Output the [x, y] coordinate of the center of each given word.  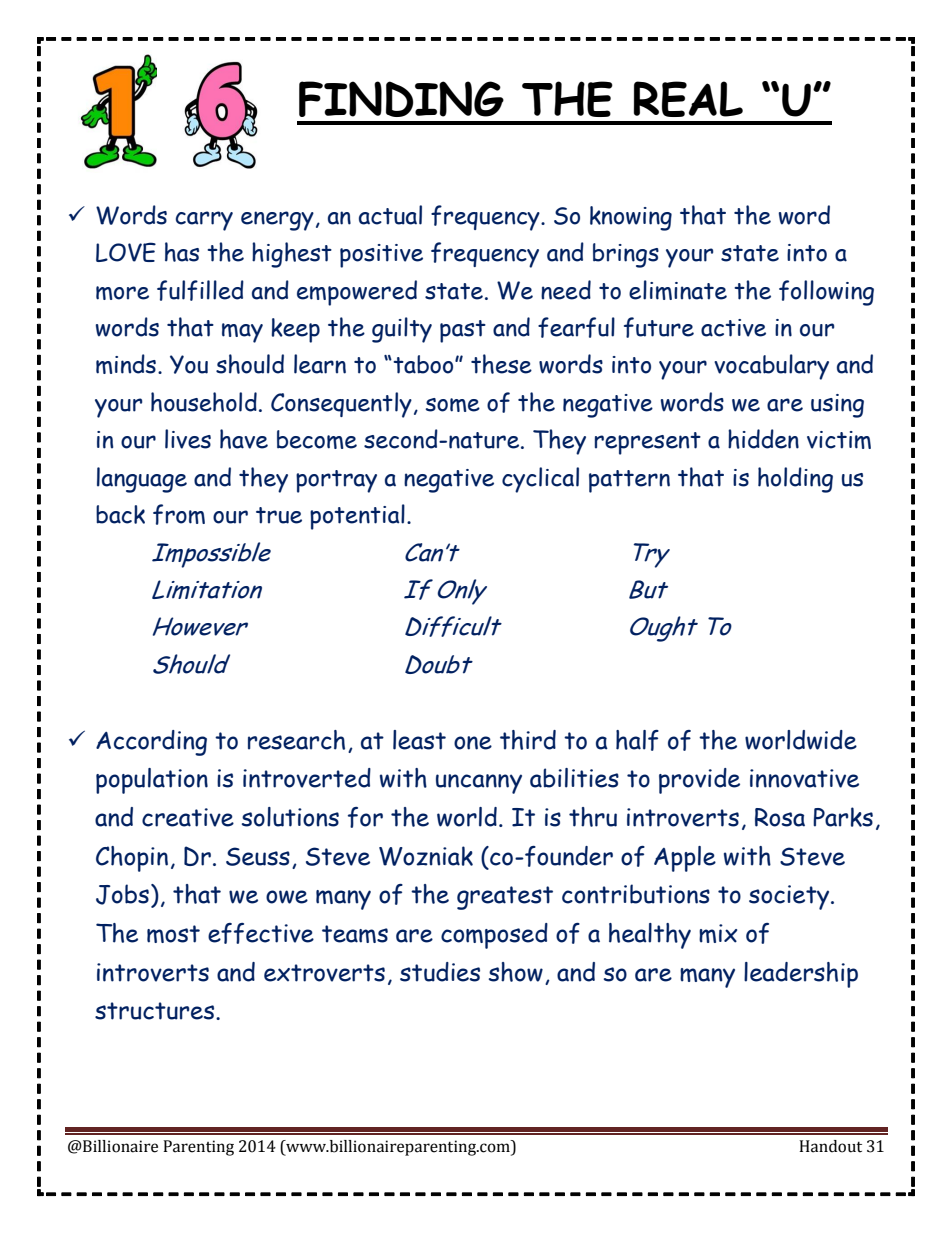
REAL [688, 99]
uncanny [479, 784]
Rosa [780, 817]
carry [204, 221]
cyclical [540, 480]
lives [188, 439]
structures [156, 1011]
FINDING [401, 99]
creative [188, 817]
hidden [763, 439]
